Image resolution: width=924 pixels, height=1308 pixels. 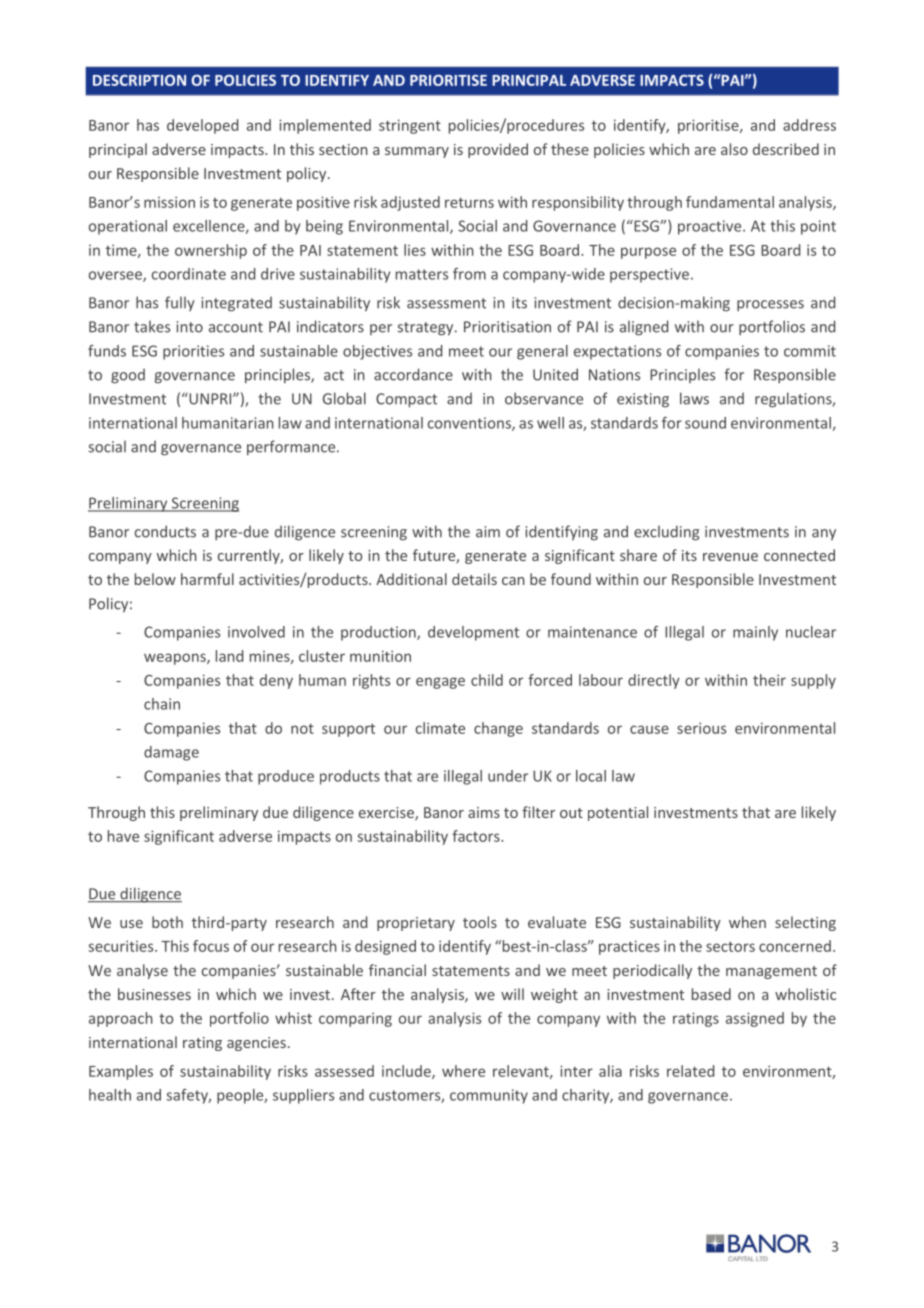 I want to click on engage, so click(x=440, y=683).
